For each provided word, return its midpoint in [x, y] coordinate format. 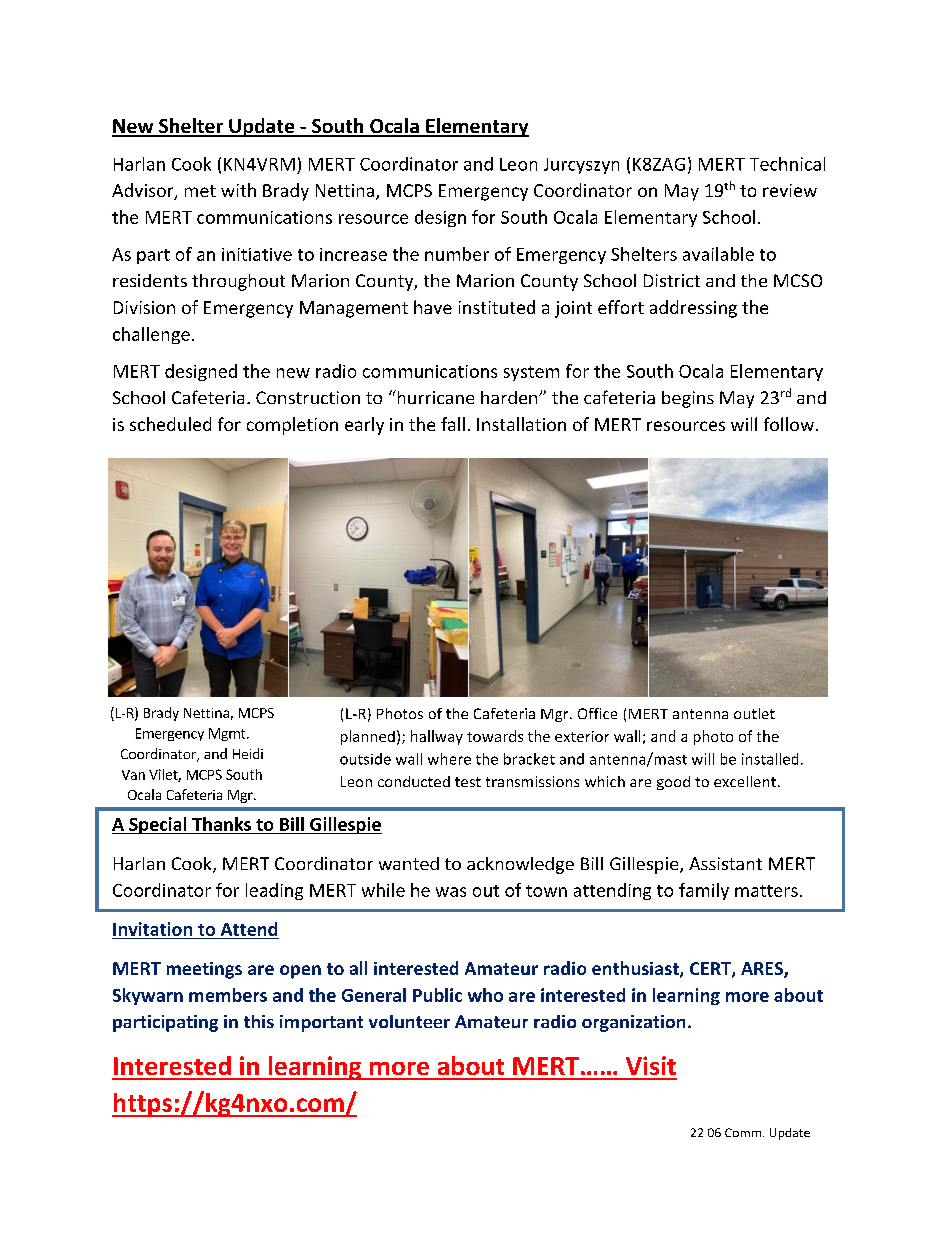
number [457, 254]
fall [453, 424]
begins [688, 399]
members [228, 995]
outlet [754, 713]
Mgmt [228, 734]
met [200, 191]
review [790, 190]
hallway [437, 737]
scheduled [170, 424]
